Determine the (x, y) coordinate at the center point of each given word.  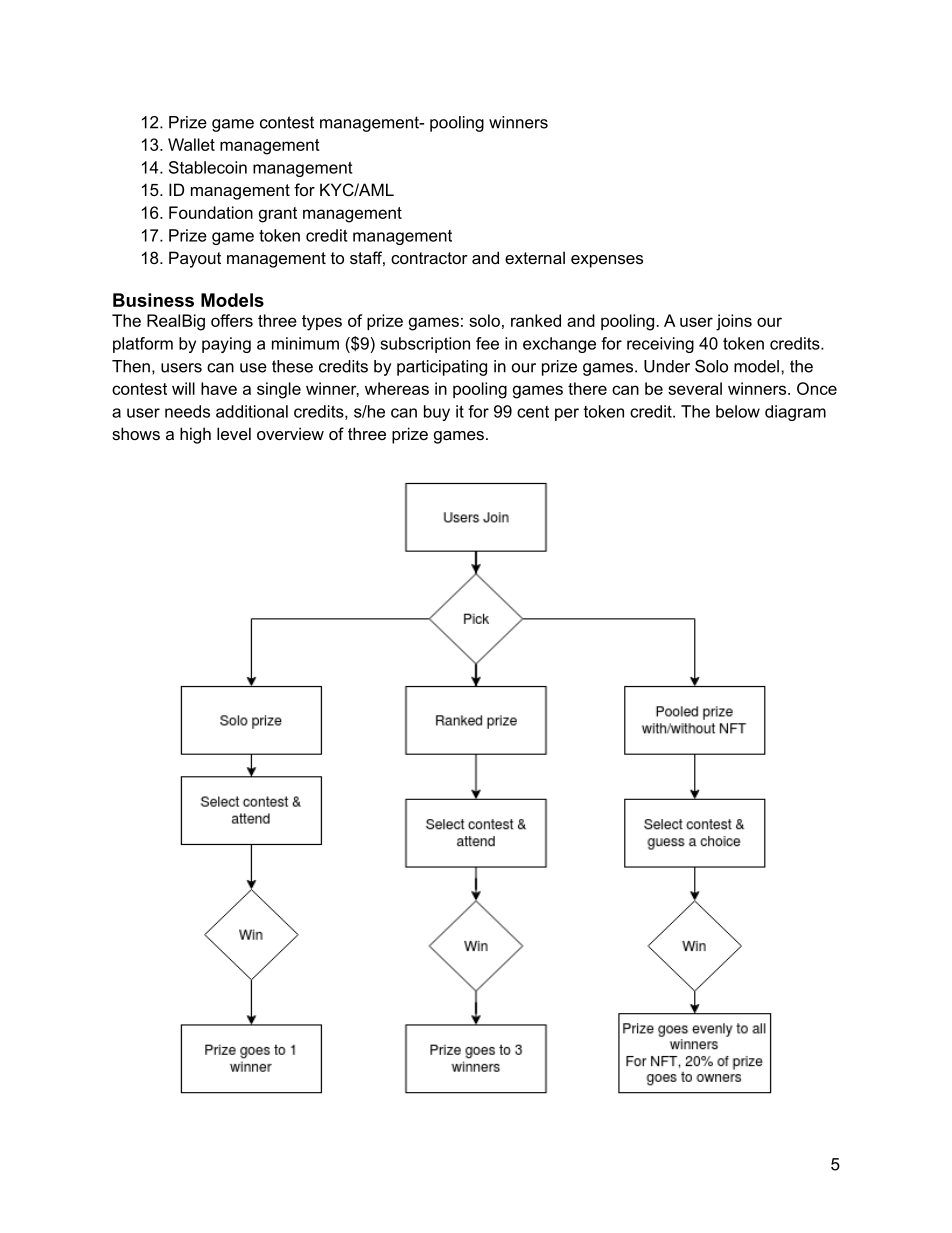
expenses (607, 261)
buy (437, 413)
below (738, 411)
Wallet (191, 144)
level (234, 433)
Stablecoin (208, 167)
